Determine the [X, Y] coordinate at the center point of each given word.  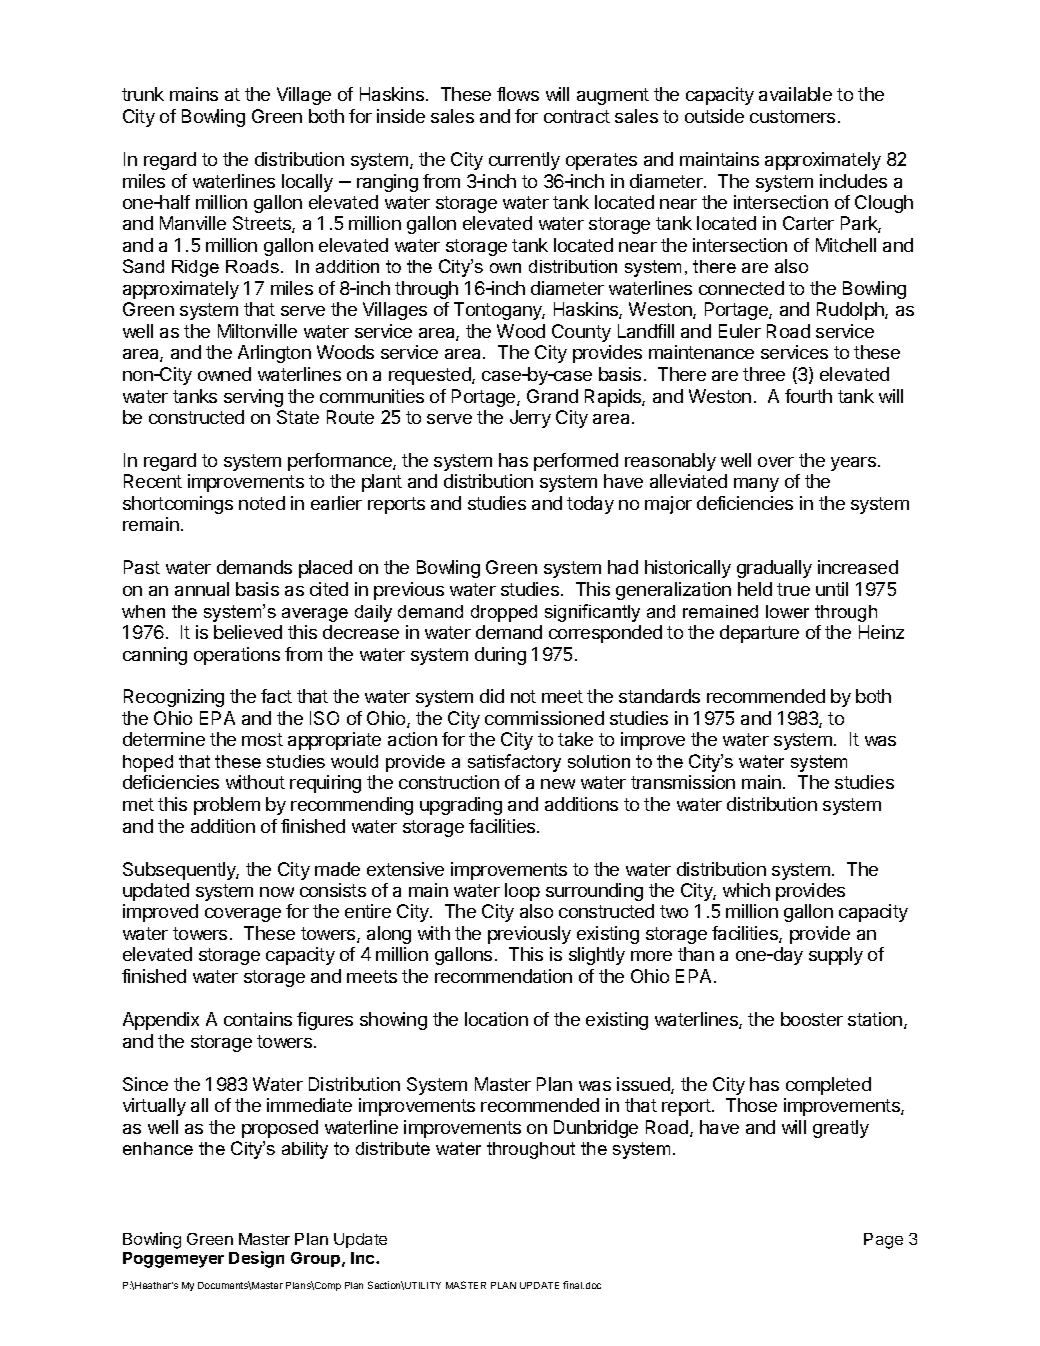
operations [237, 656]
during [500, 656]
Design [256, 1259]
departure [759, 634]
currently [524, 161]
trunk [143, 94]
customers [792, 116]
